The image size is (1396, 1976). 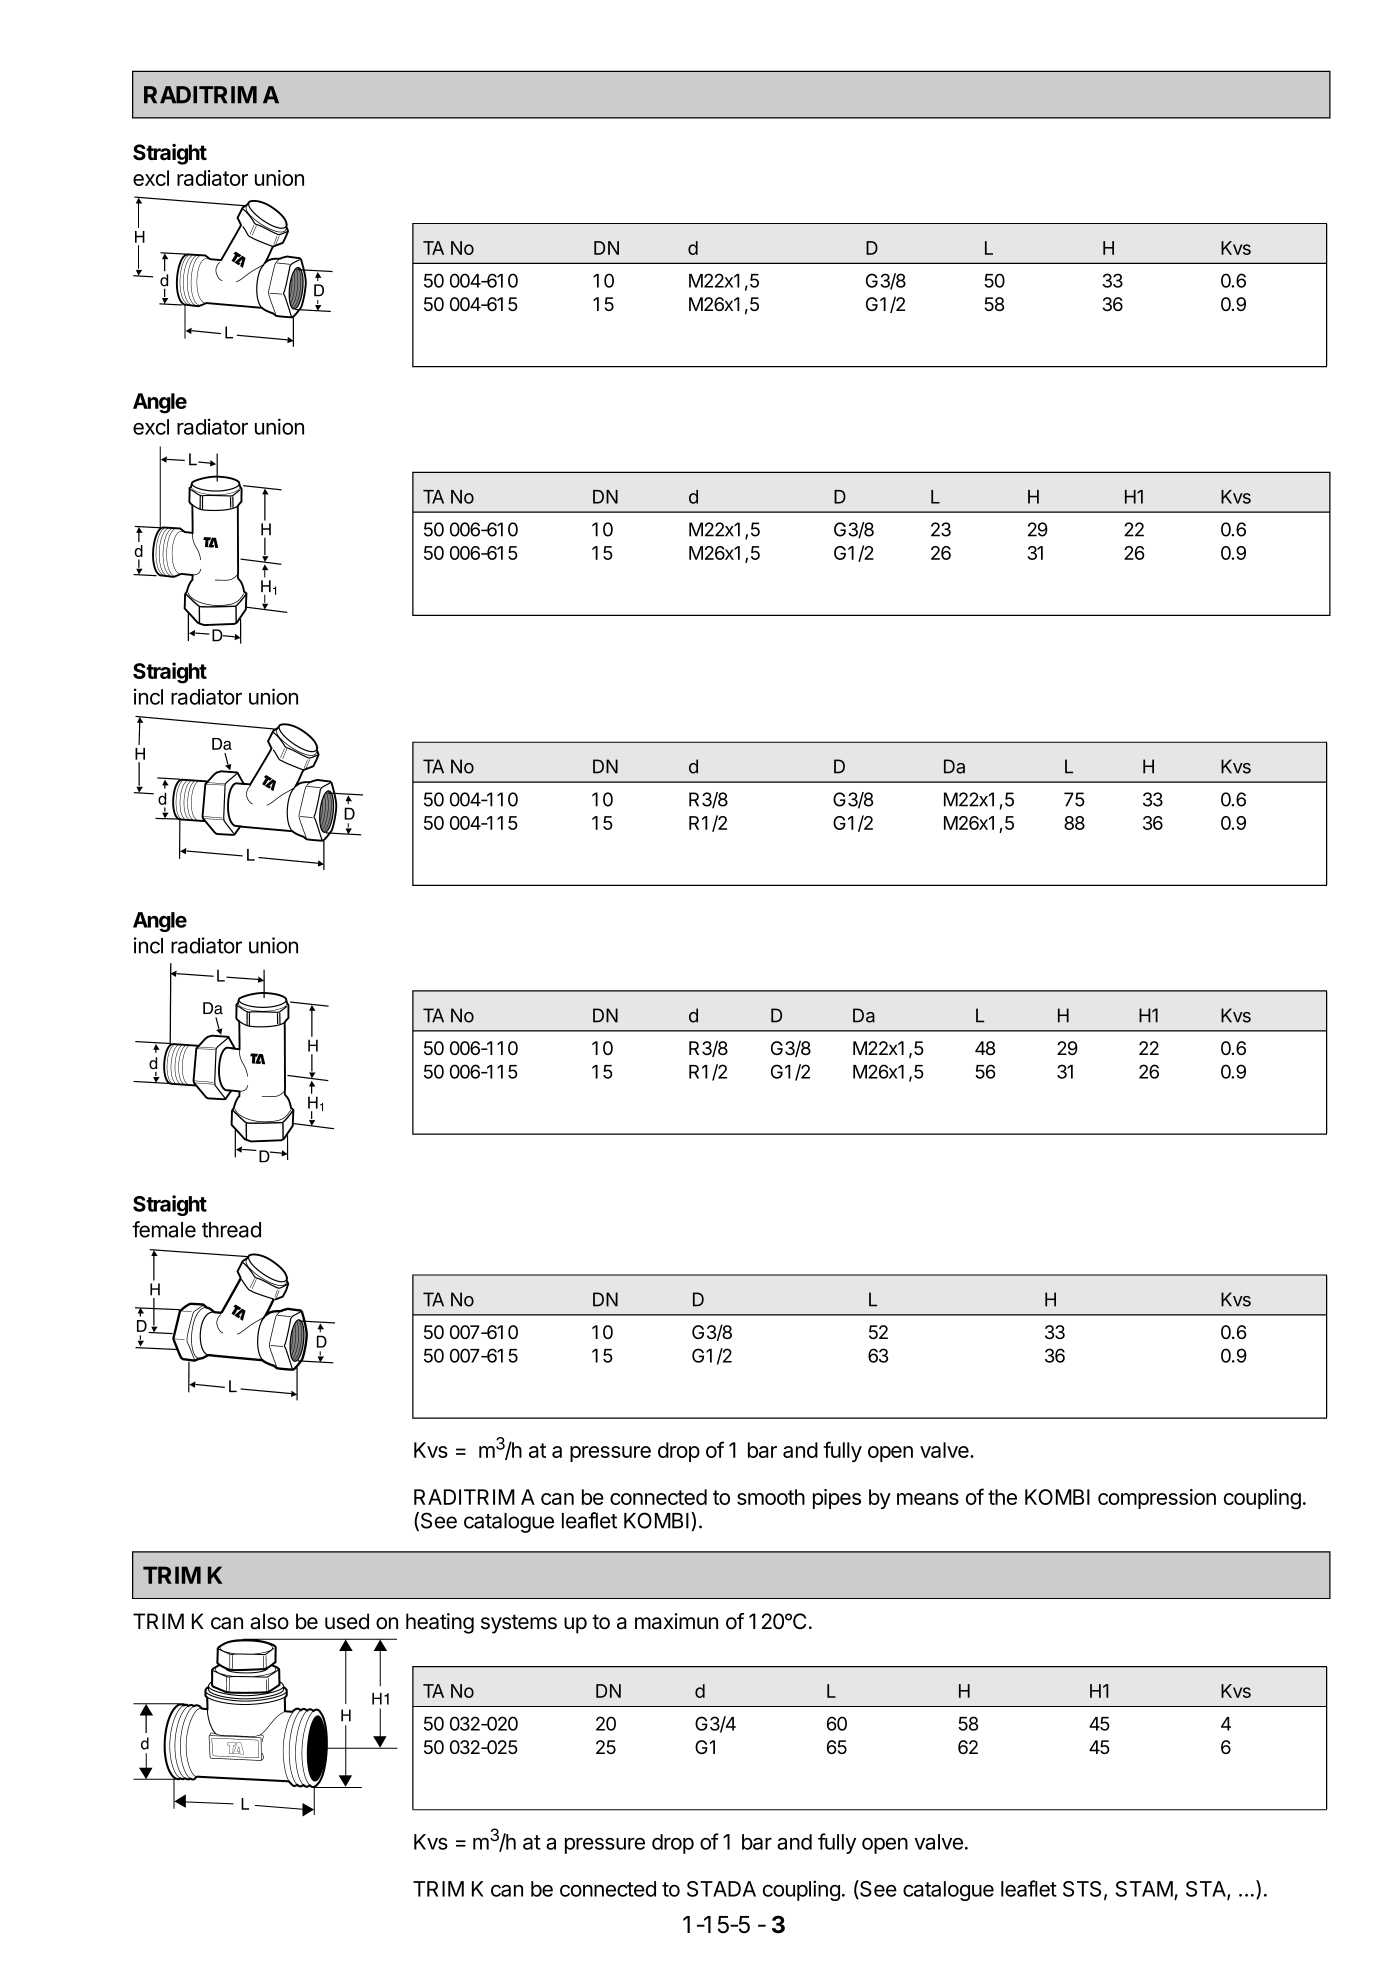 What do you see at coordinates (1002, 1497) in the screenshot?
I see `the` at bounding box center [1002, 1497].
